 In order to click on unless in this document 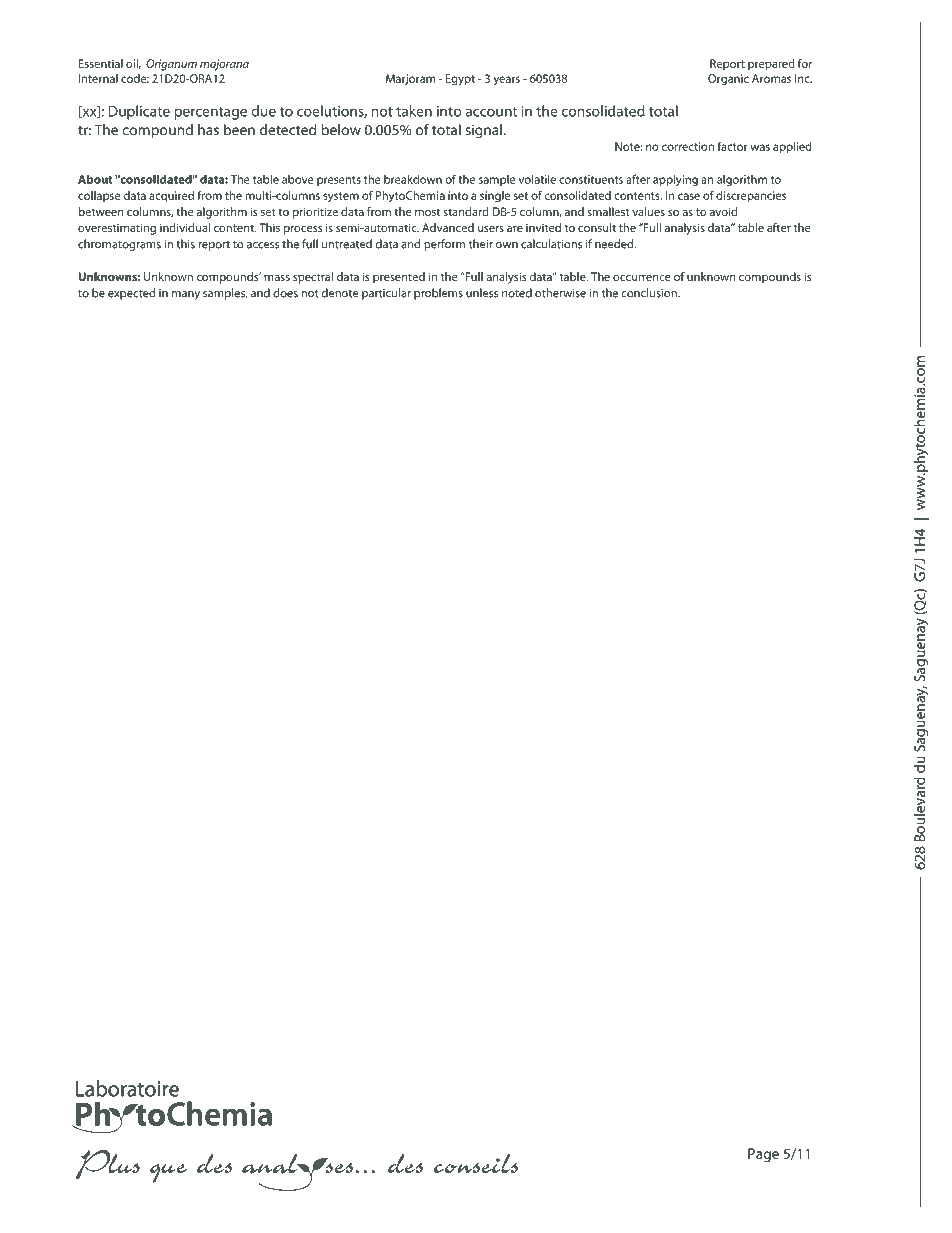, I will do `click(482, 293)`.
